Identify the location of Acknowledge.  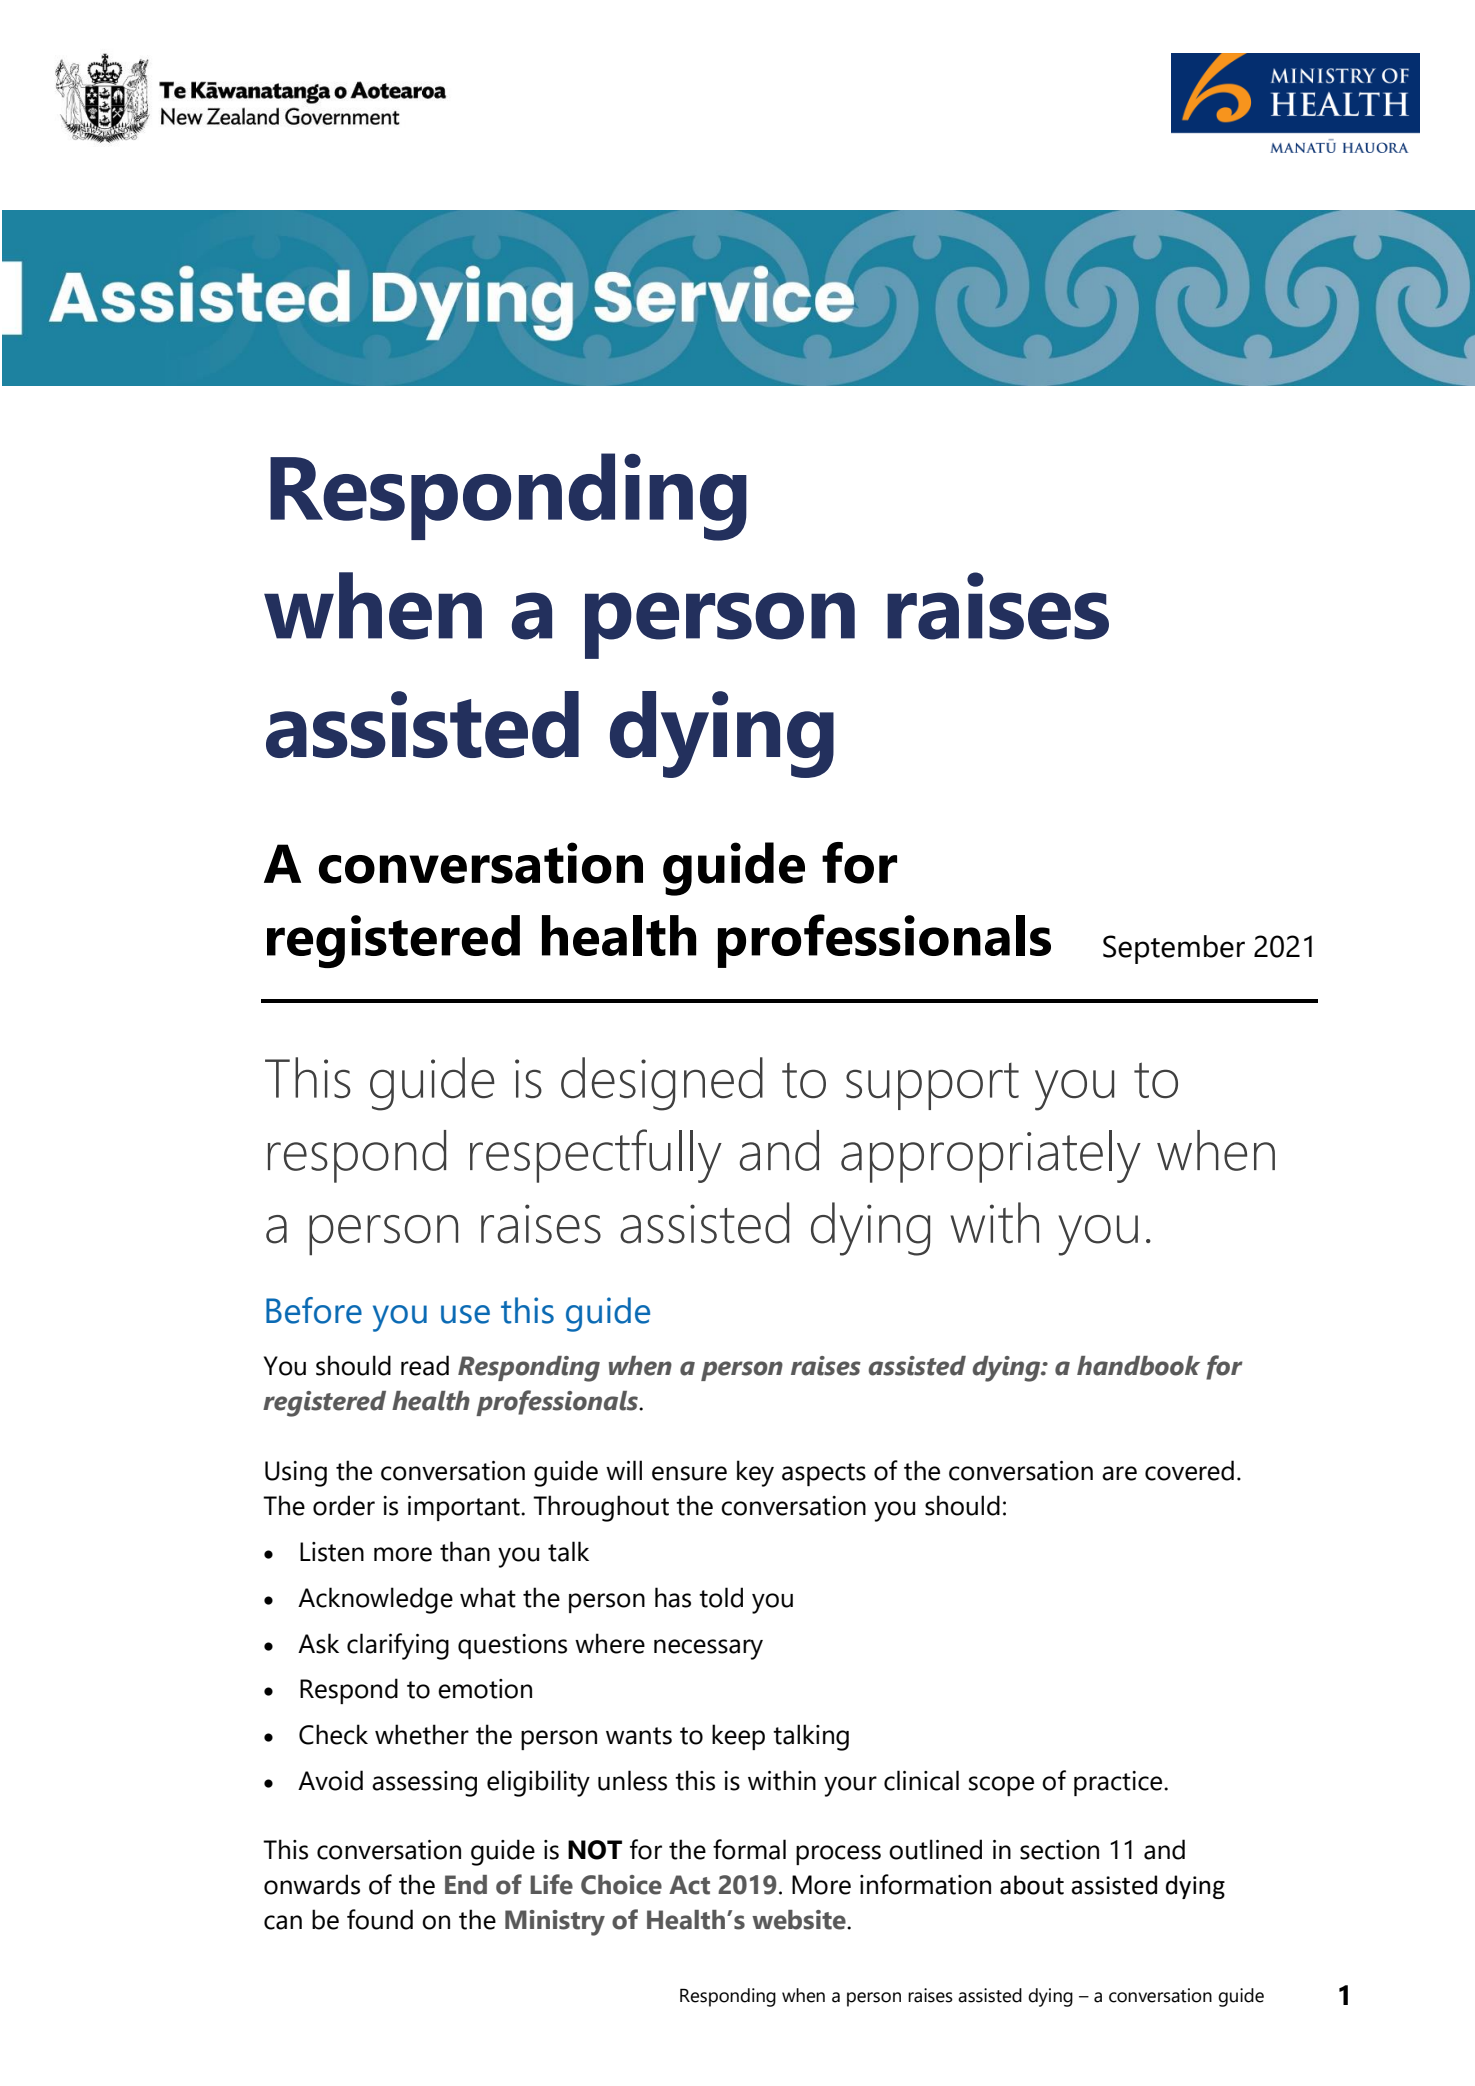
(375, 1600).
